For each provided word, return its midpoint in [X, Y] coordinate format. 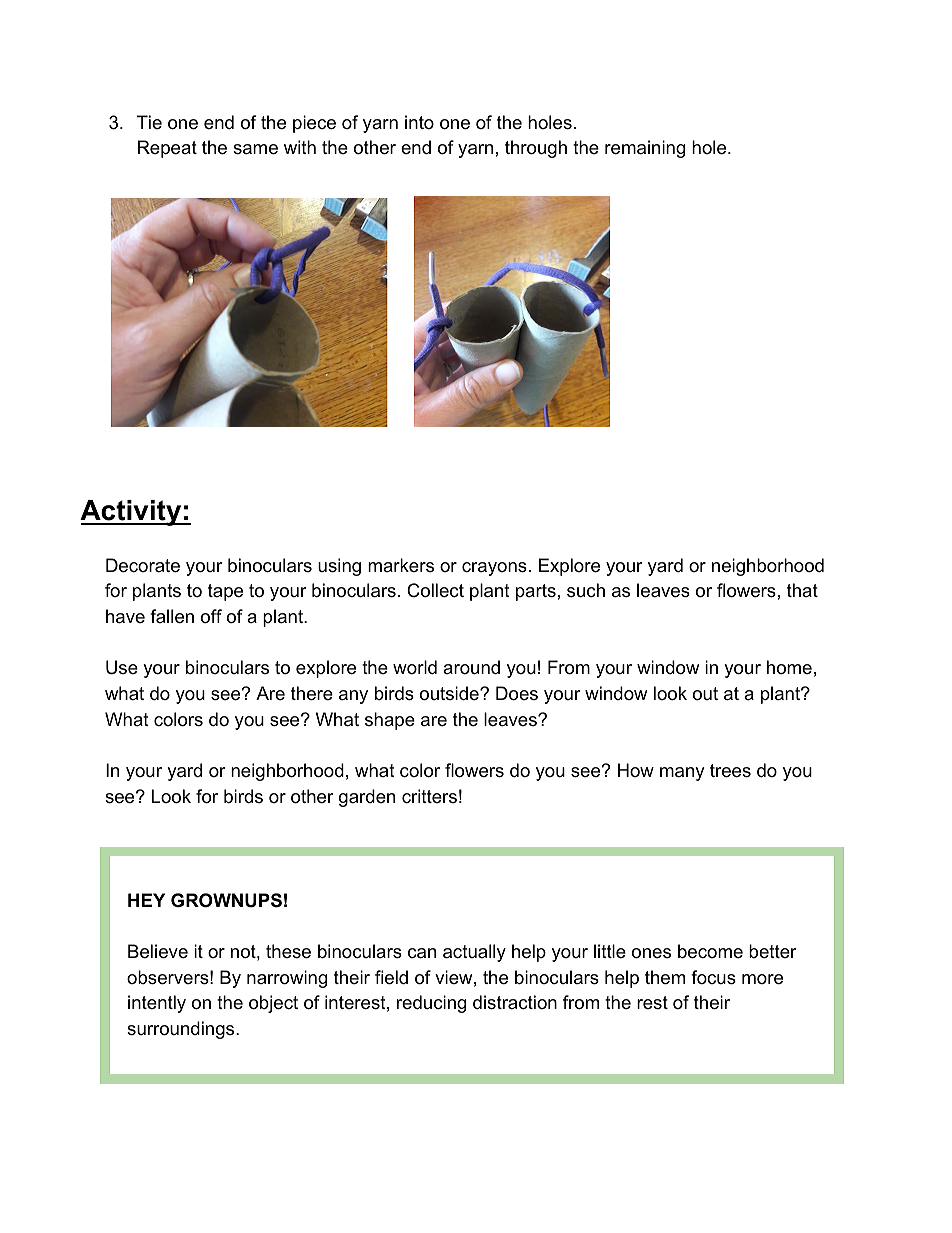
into [419, 122]
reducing [431, 1004]
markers [401, 565]
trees [730, 771]
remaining [645, 149]
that [802, 590]
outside [450, 693]
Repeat [167, 149]
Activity [132, 513]
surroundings [182, 1030]
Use [122, 667]
